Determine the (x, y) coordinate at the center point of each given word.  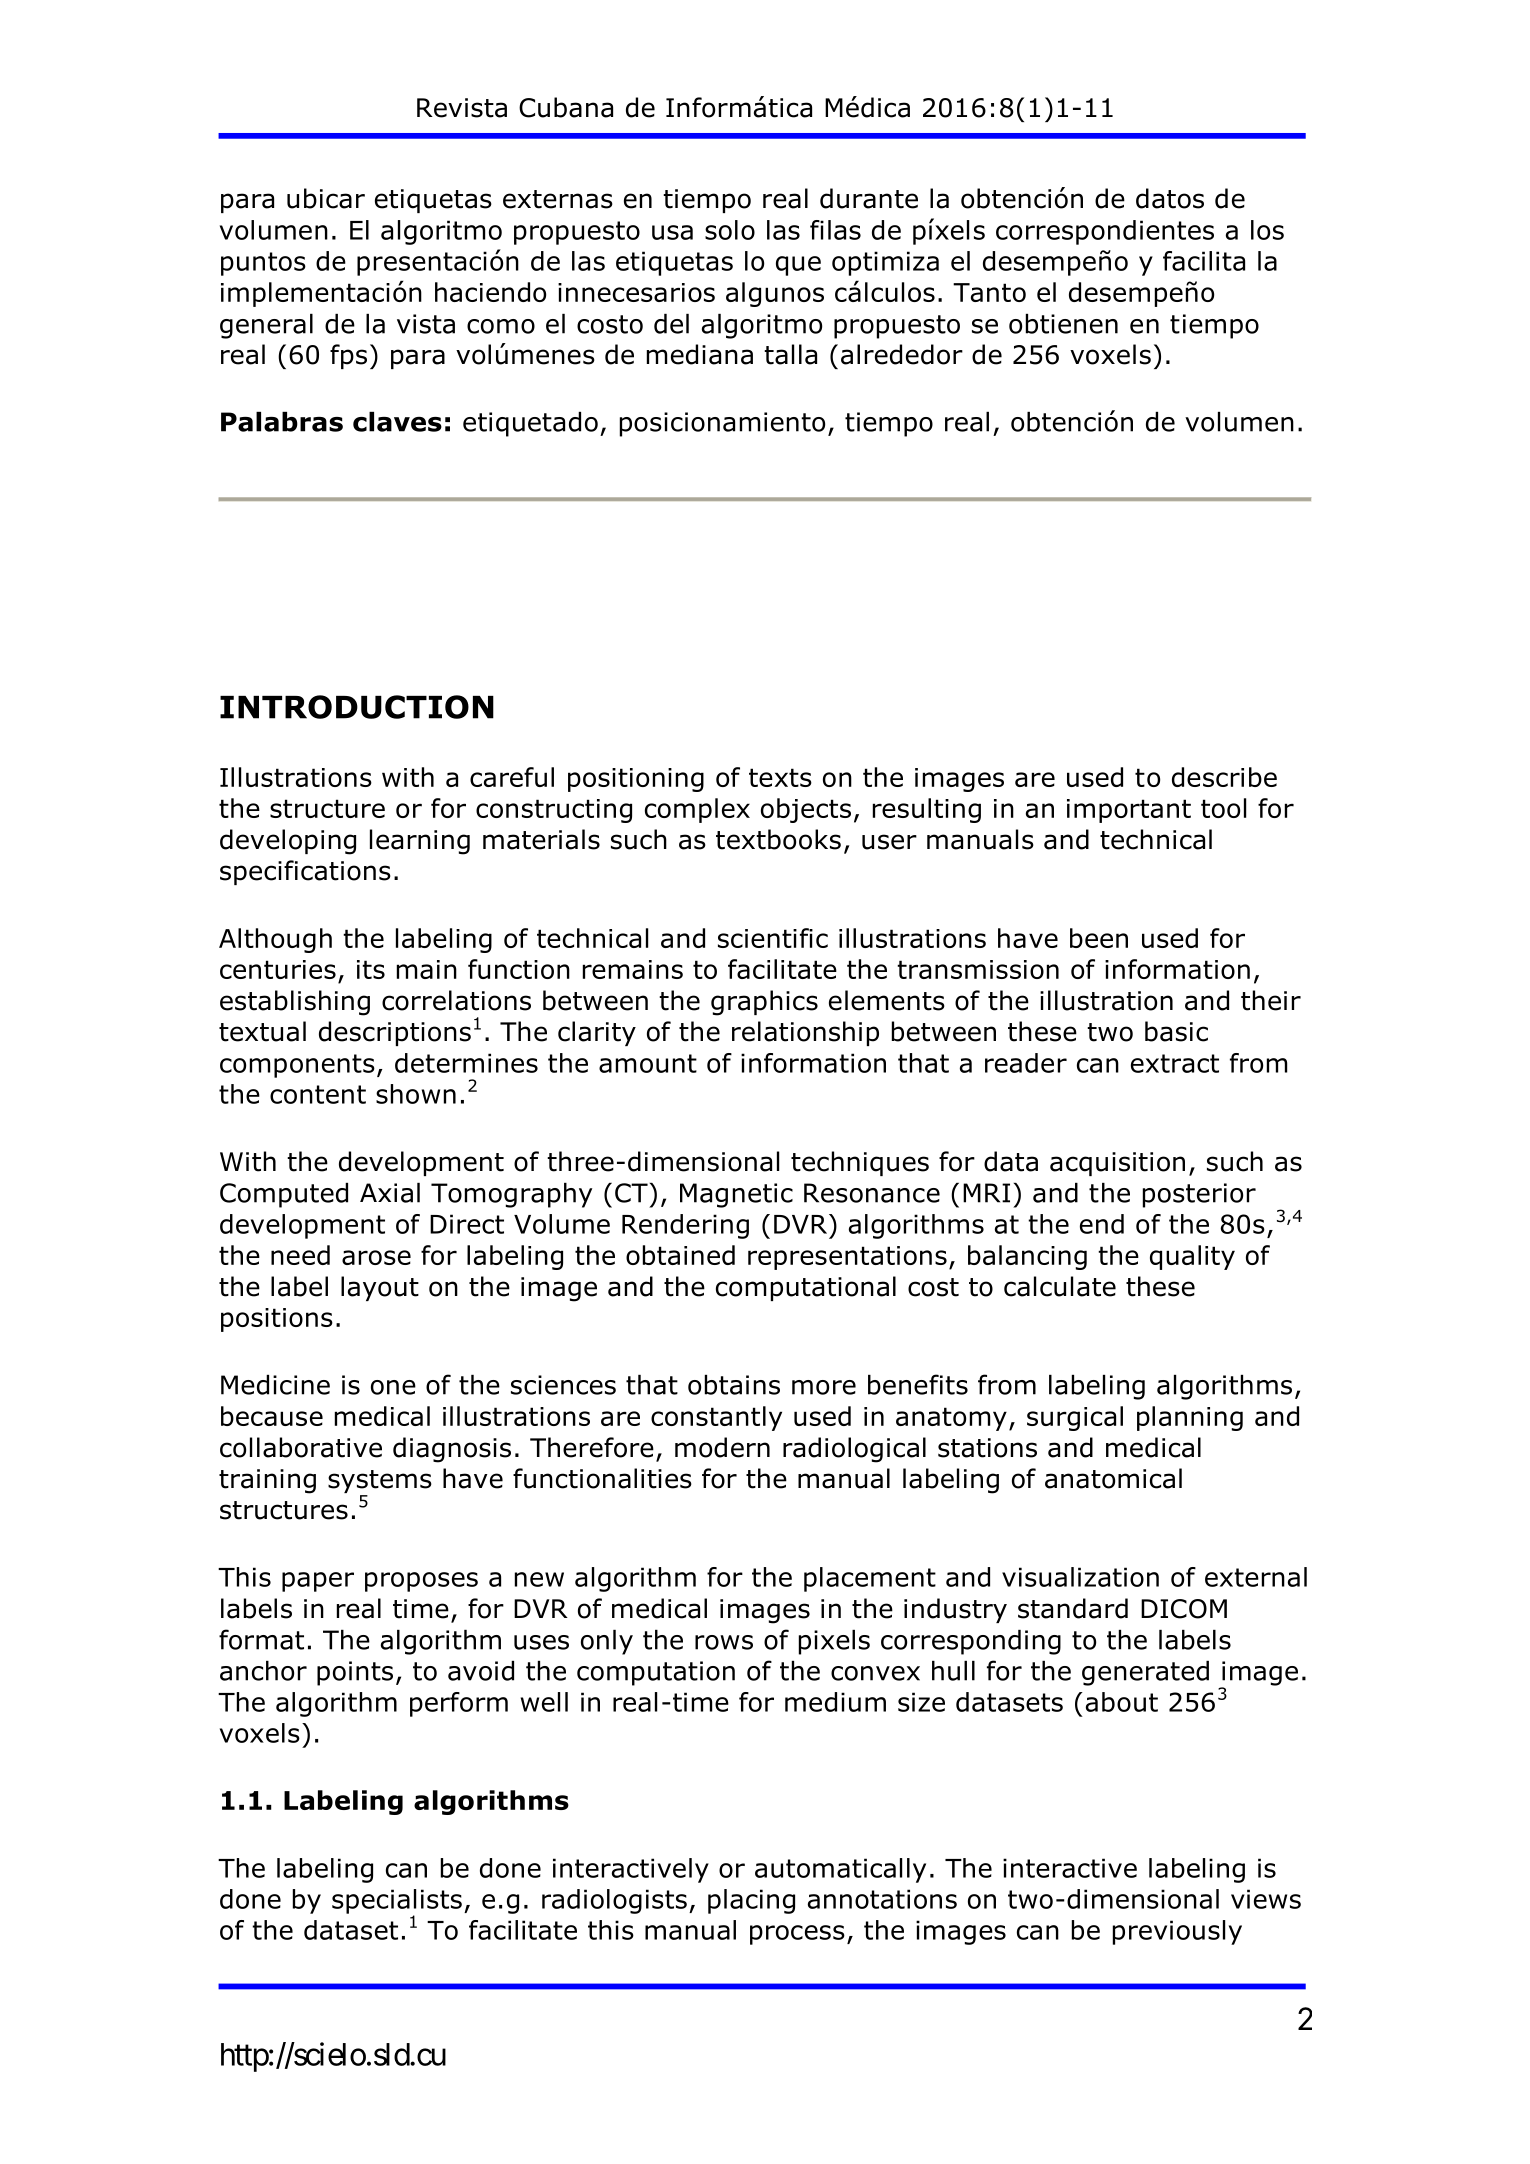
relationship (805, 1033)
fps (348, 356)
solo (730, 230)
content (318, 1094)
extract (1175, 1063)
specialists (397, 1902)
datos (1170, 198)
